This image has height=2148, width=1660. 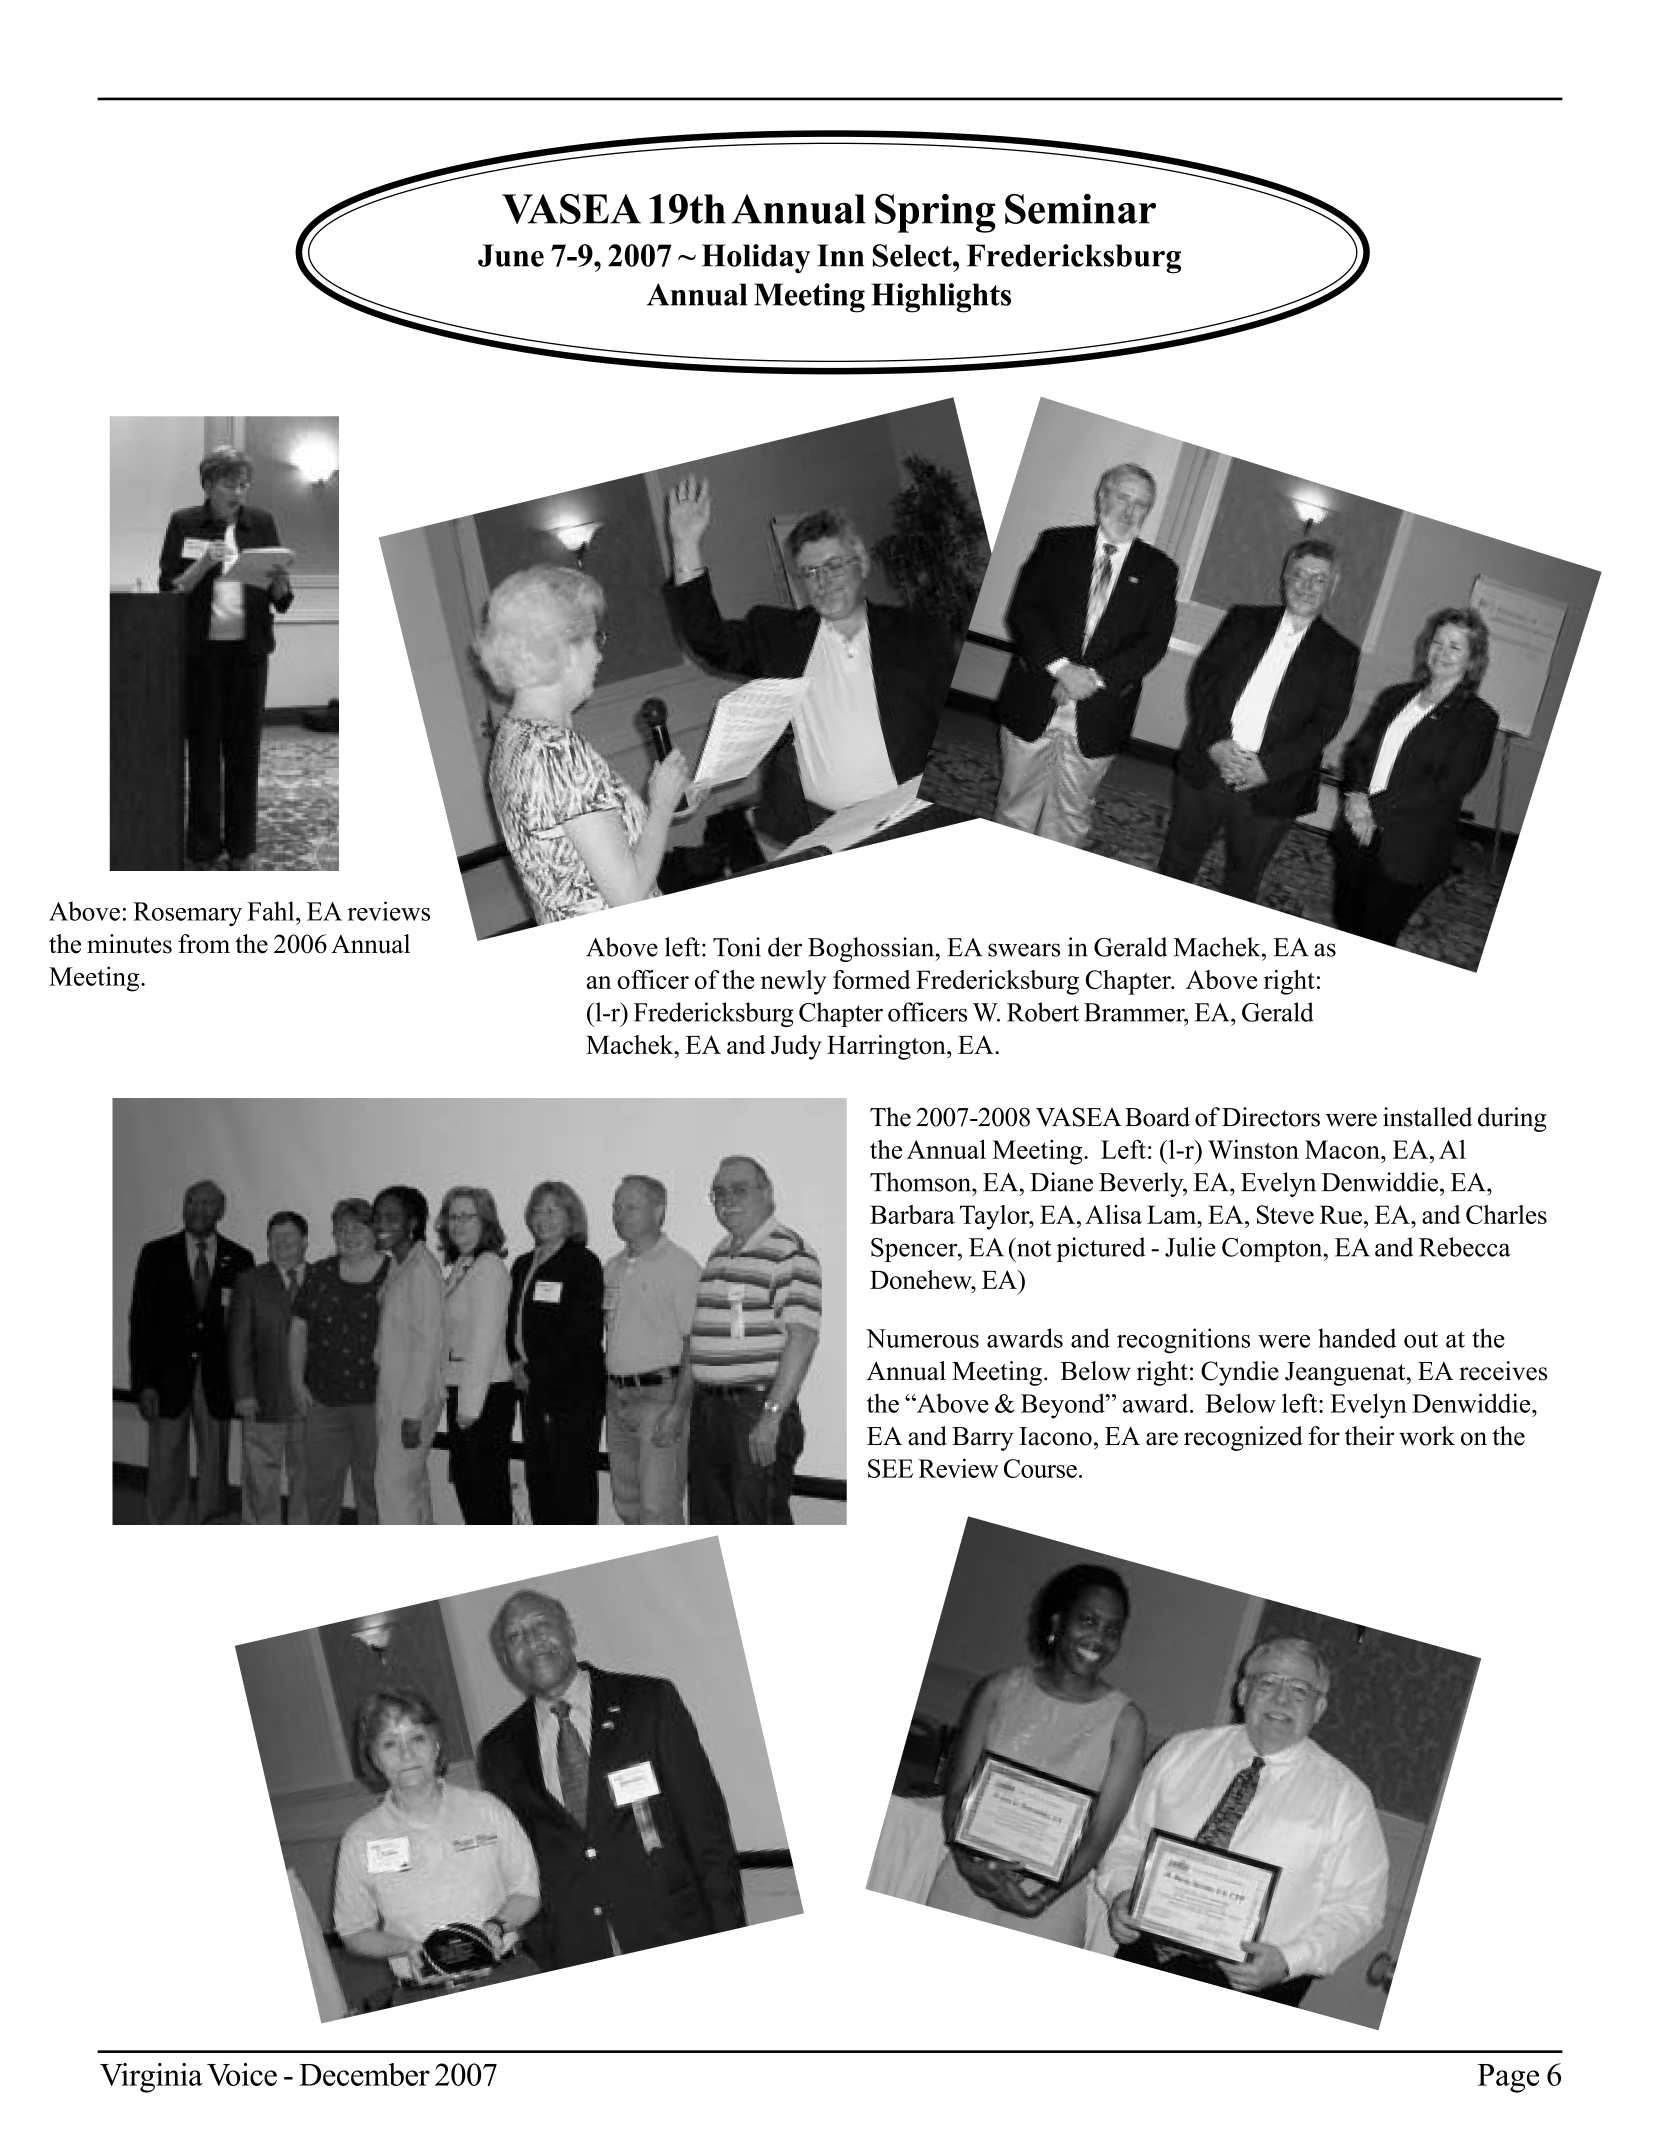 I want to click on Inn, so click(x=840, y=255).
